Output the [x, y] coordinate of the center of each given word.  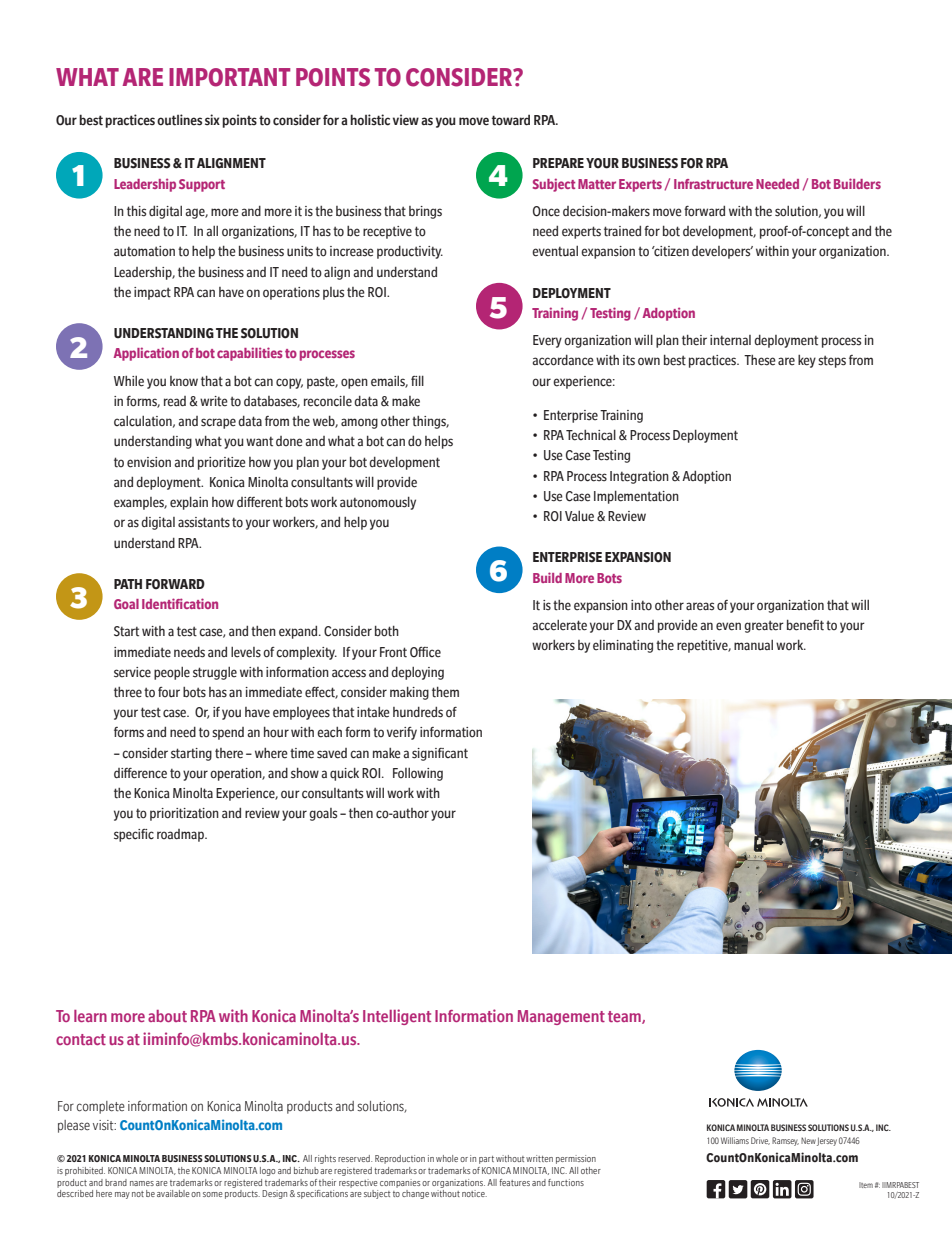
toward [511, 120]
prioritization [184, 814]
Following [418, 774]
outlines [179, 120]
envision [149, 462]
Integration [639, 477]
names [142, 1183]
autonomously [378, 503]
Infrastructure [713, 184]
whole [447, 1158]
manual [753, 645]
